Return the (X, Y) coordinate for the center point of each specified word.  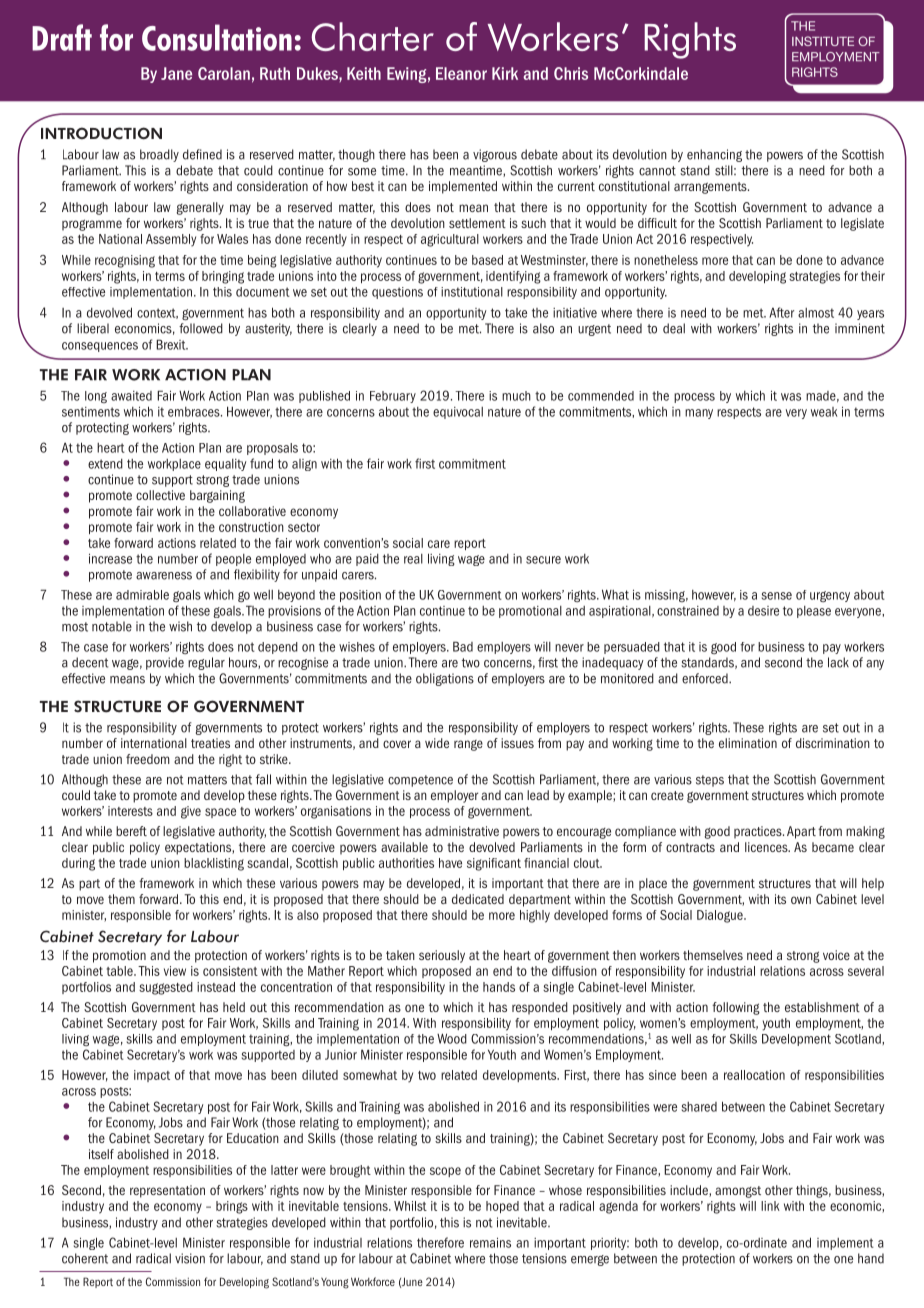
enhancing (714, 155)
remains (490, 1243)
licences (767, 847)
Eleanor (461, 73)
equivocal (458, 413)
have (450, 863)
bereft (131, 831)
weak (824, 412)
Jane (176, 73)
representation (167, 1191)
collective (160, 495)
